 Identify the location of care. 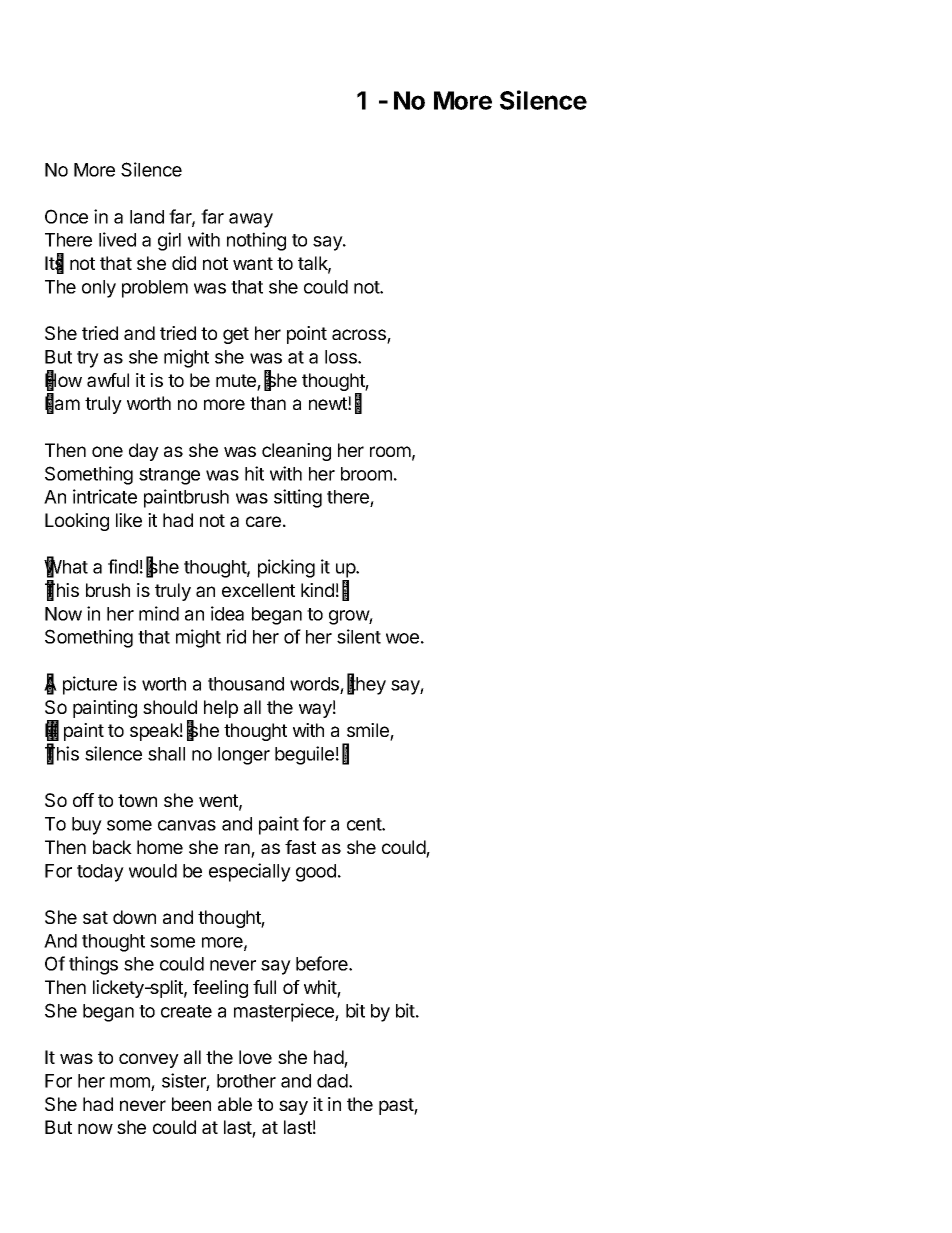
(263, 521).
